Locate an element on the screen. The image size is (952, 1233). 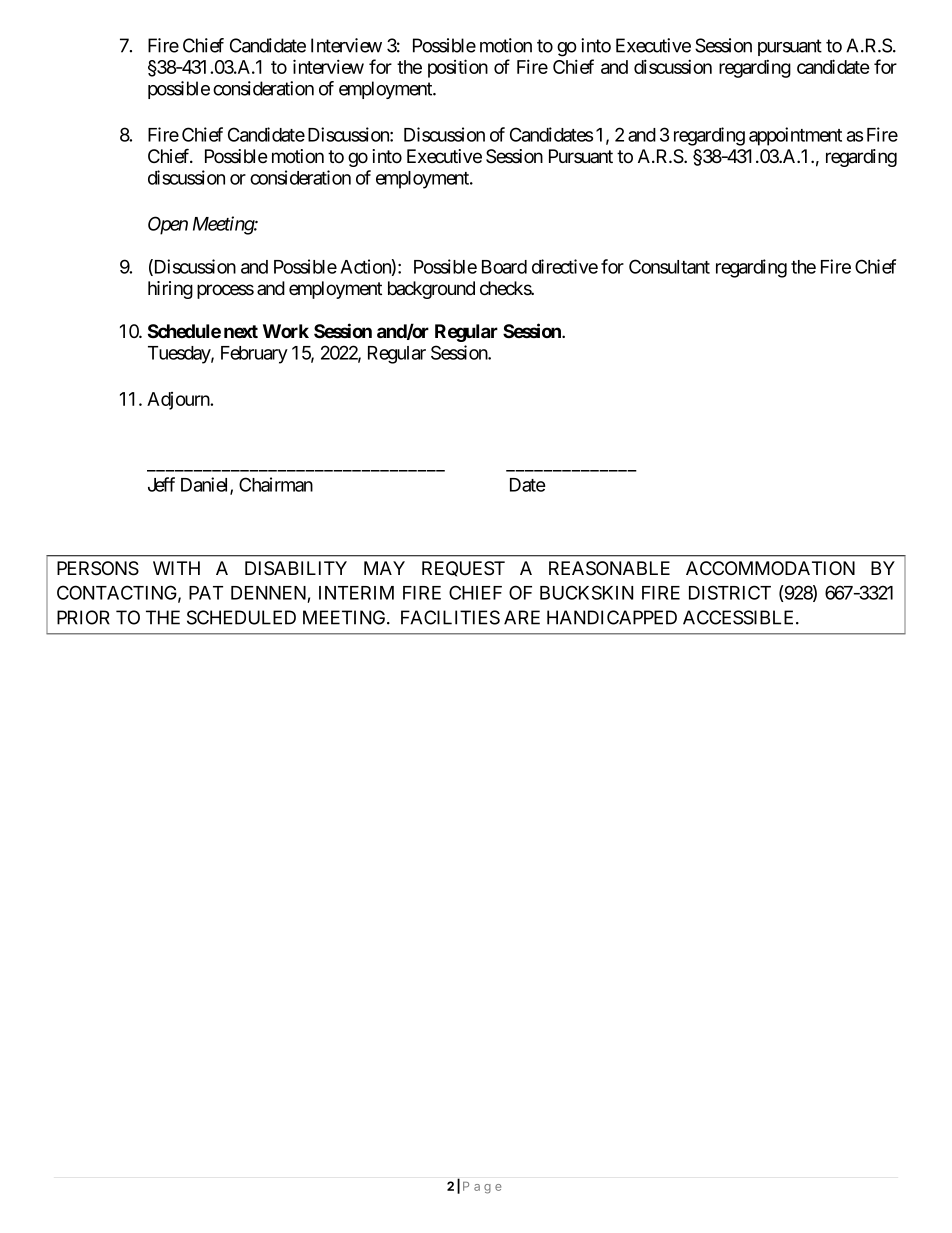
ACCOMMODATION is located at coordinates (770, 568).
